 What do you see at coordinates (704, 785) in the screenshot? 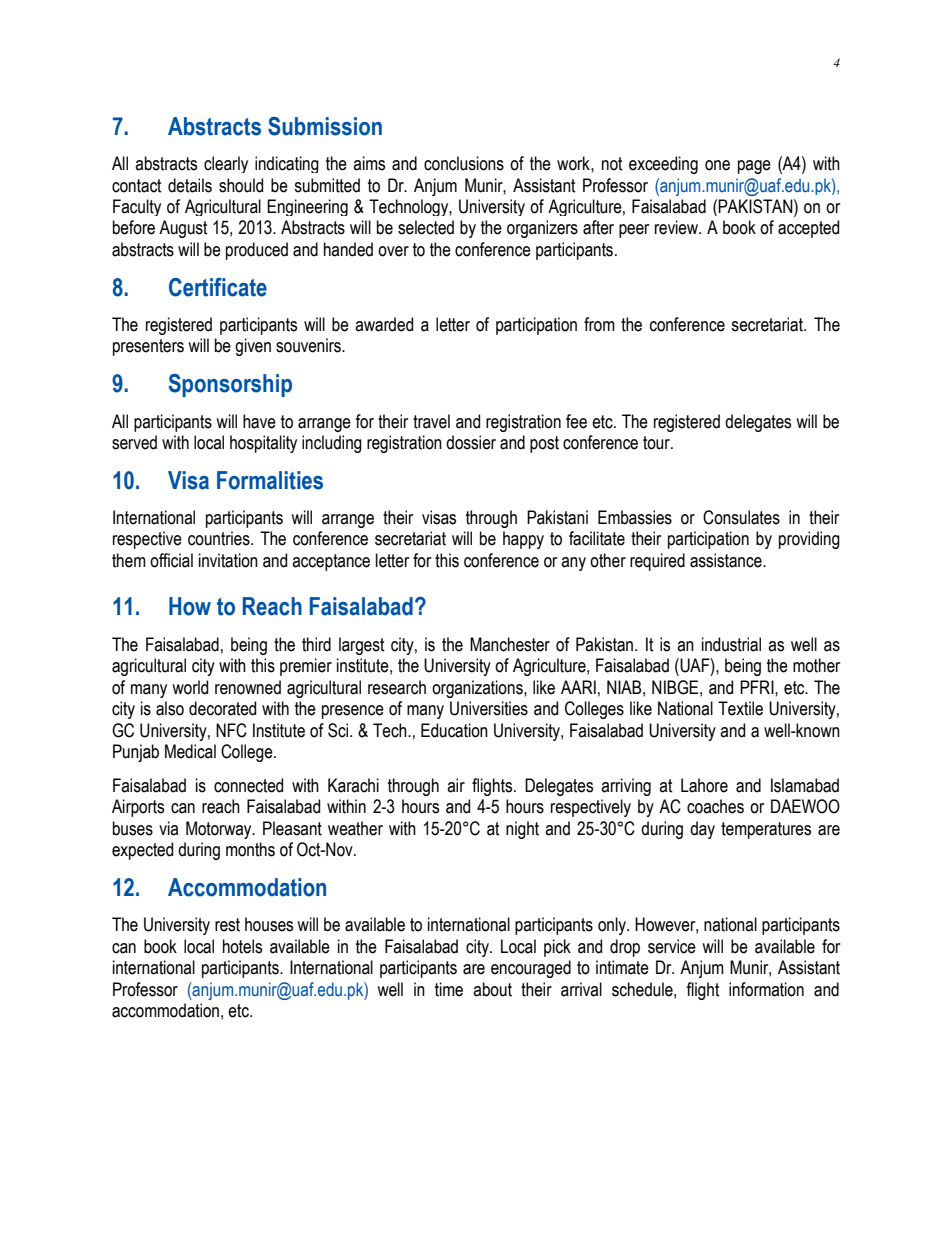
I see `Lahore` at bounding box center [704, 785].
